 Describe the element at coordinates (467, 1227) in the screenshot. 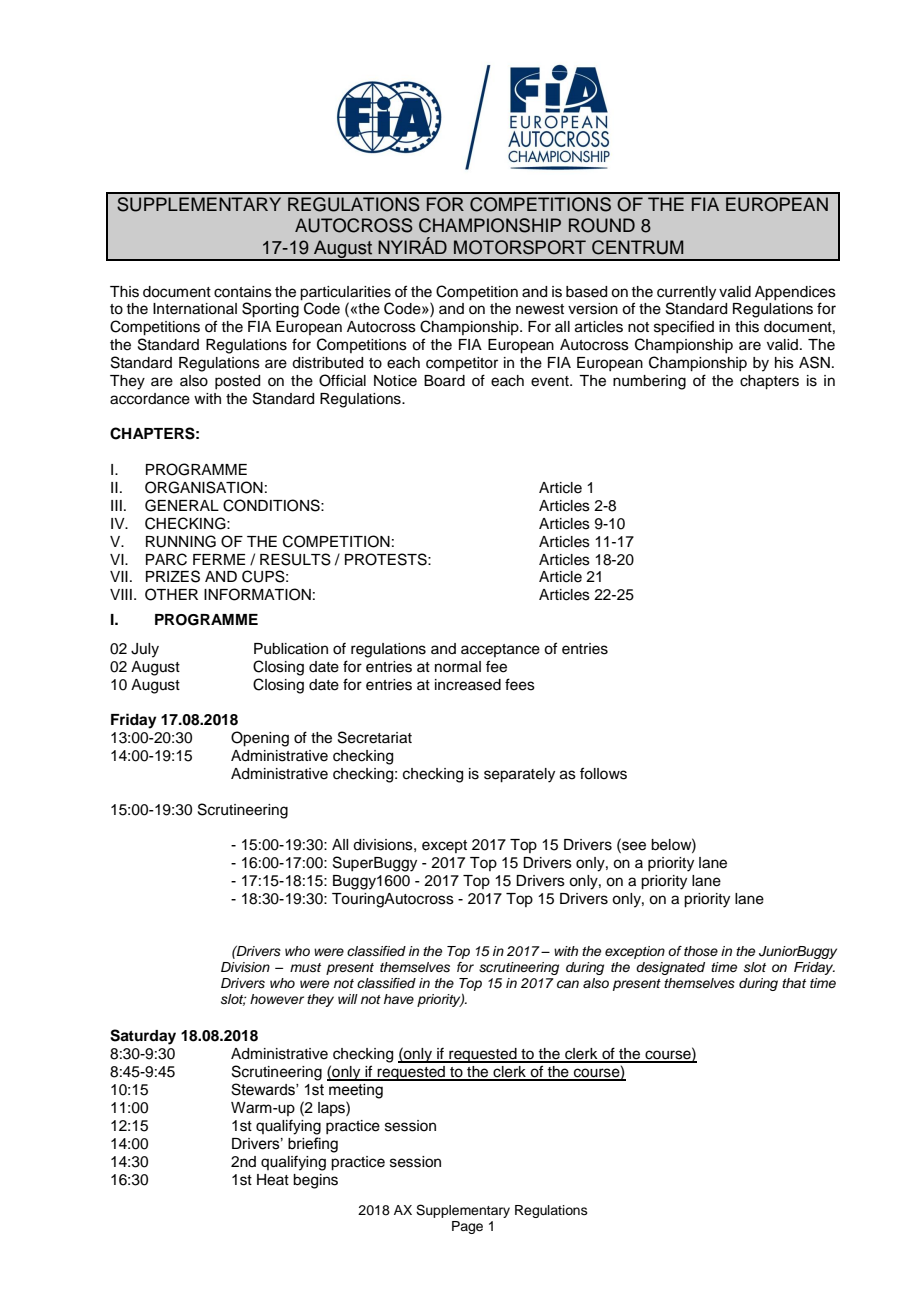

I see `Page` at that location.
